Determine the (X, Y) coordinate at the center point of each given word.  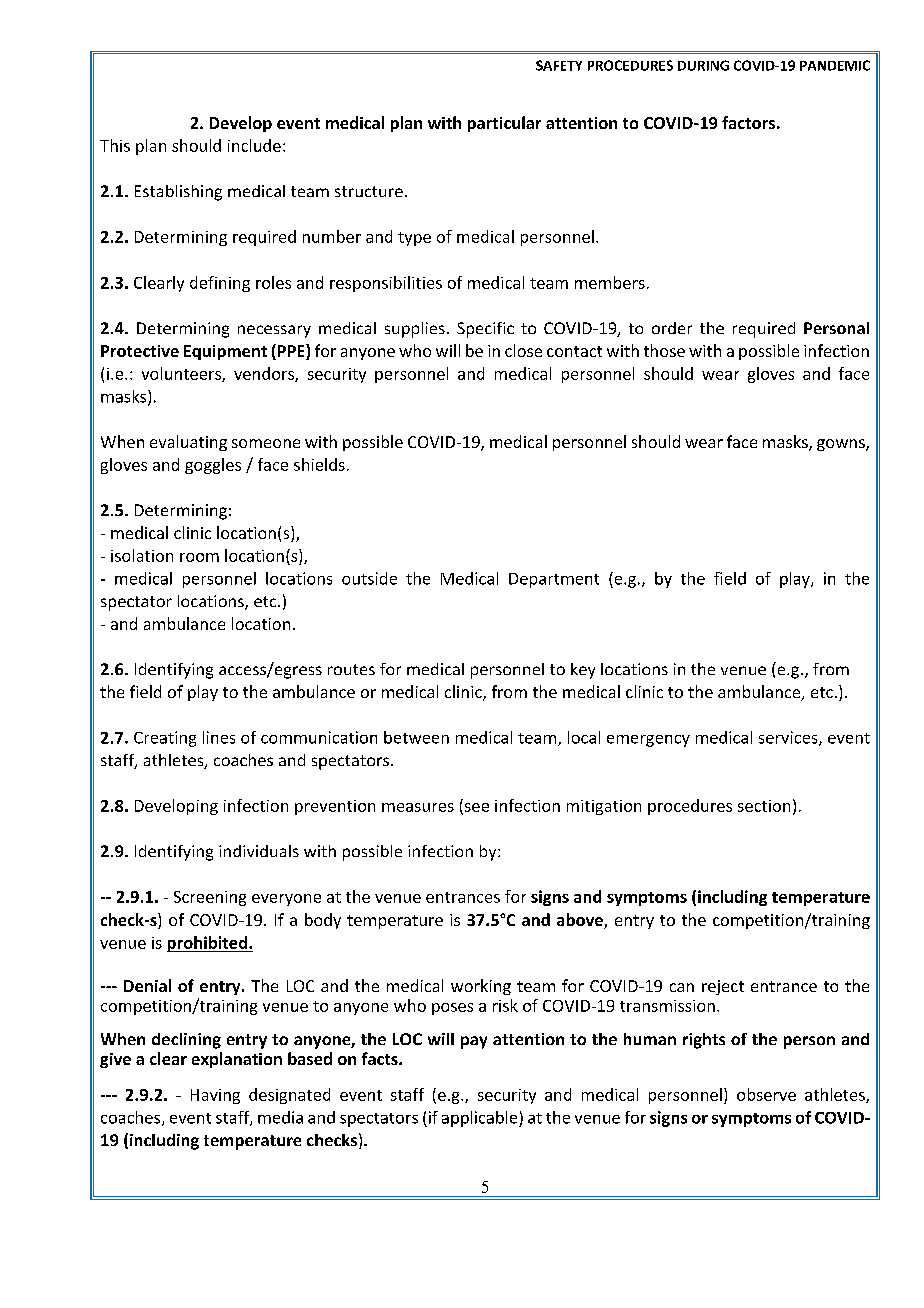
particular (504, 124)
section (764, 806)
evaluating (188, 443)
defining (220, 284)
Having (215, 1096)
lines (219, 737)
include (254, 145)
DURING (703, 65)
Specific (485, 330)
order (672, 328)
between (416, 737)
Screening (210, 898)
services (789, 738)
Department (554, 580)
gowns (842, 445)
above (581, 921)
